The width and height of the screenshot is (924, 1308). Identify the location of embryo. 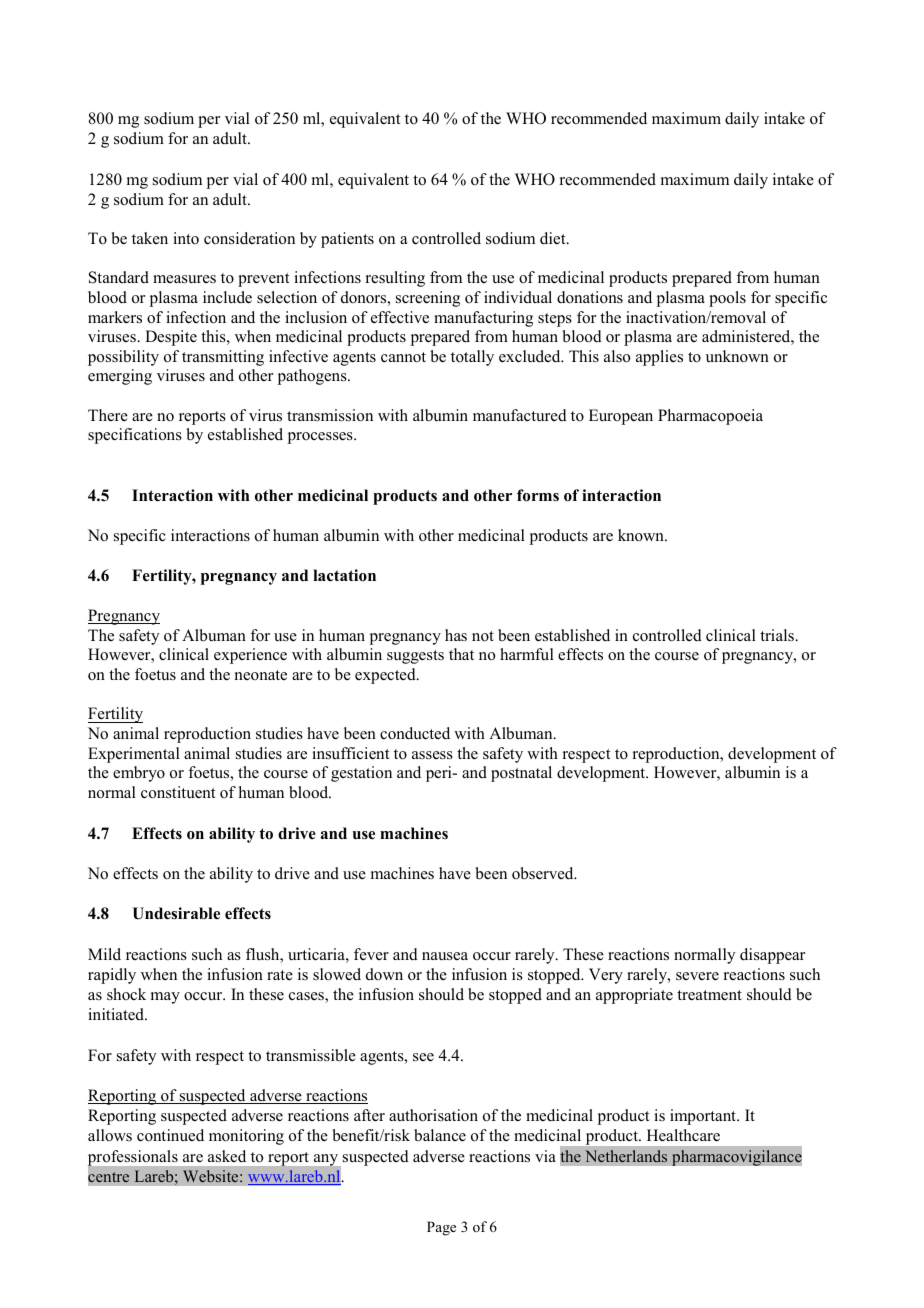
(139, 774).
